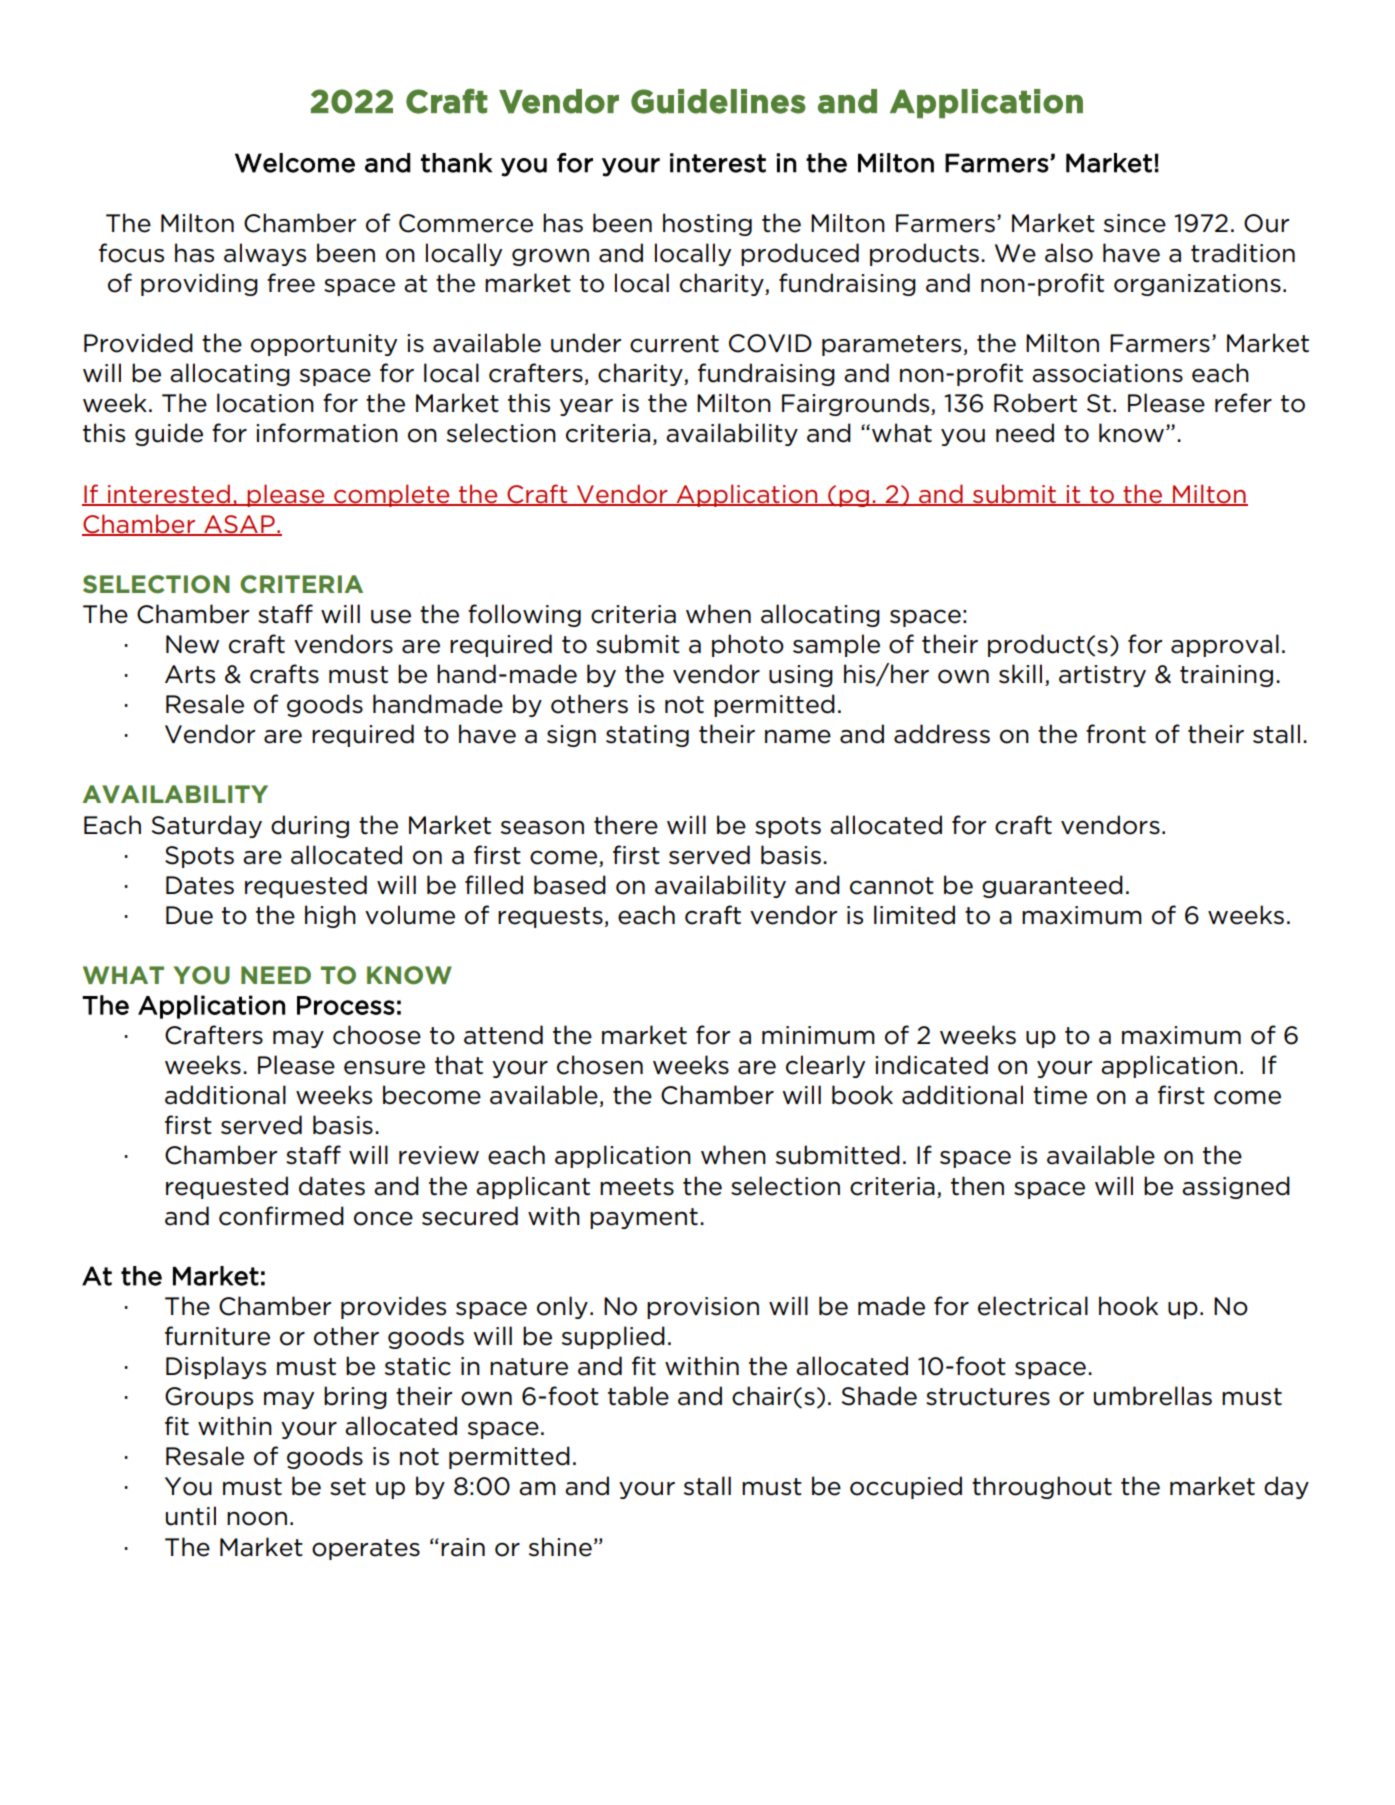  What do you see at coordinates (707, 224) in the screenshot?
I see `hosting` at bounding box center [707, 224].
